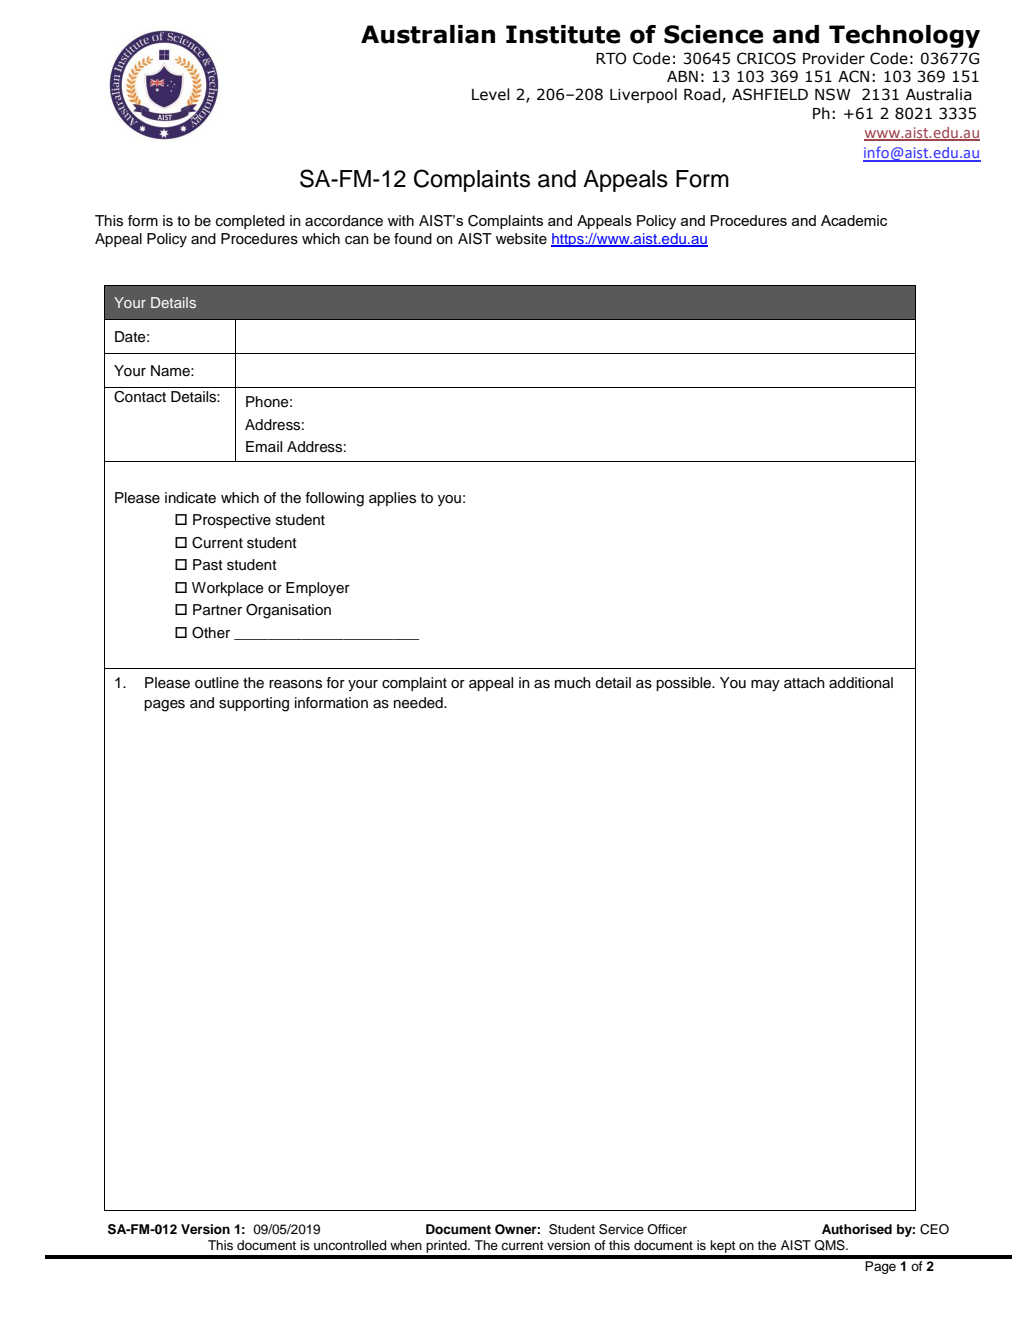  What do you see at coordinates (804, 682) in the screenshot?
I see `attach` at bounding box center [804, 682].
